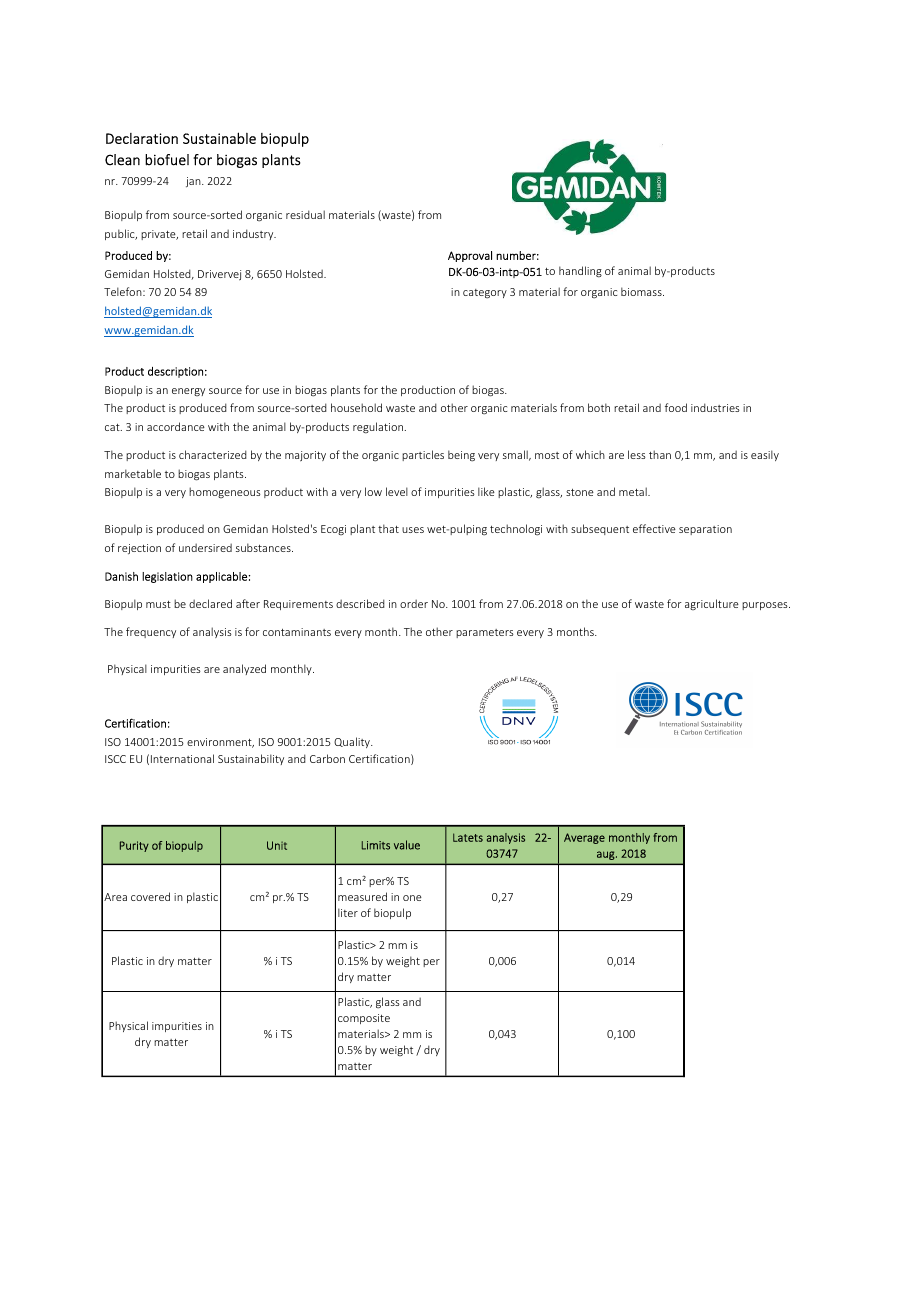 Image resolution: width=924 pixels, height=1308 pixels. Describe the element at coordinates (364, 1019) in the document. I see `composite` at that location.
